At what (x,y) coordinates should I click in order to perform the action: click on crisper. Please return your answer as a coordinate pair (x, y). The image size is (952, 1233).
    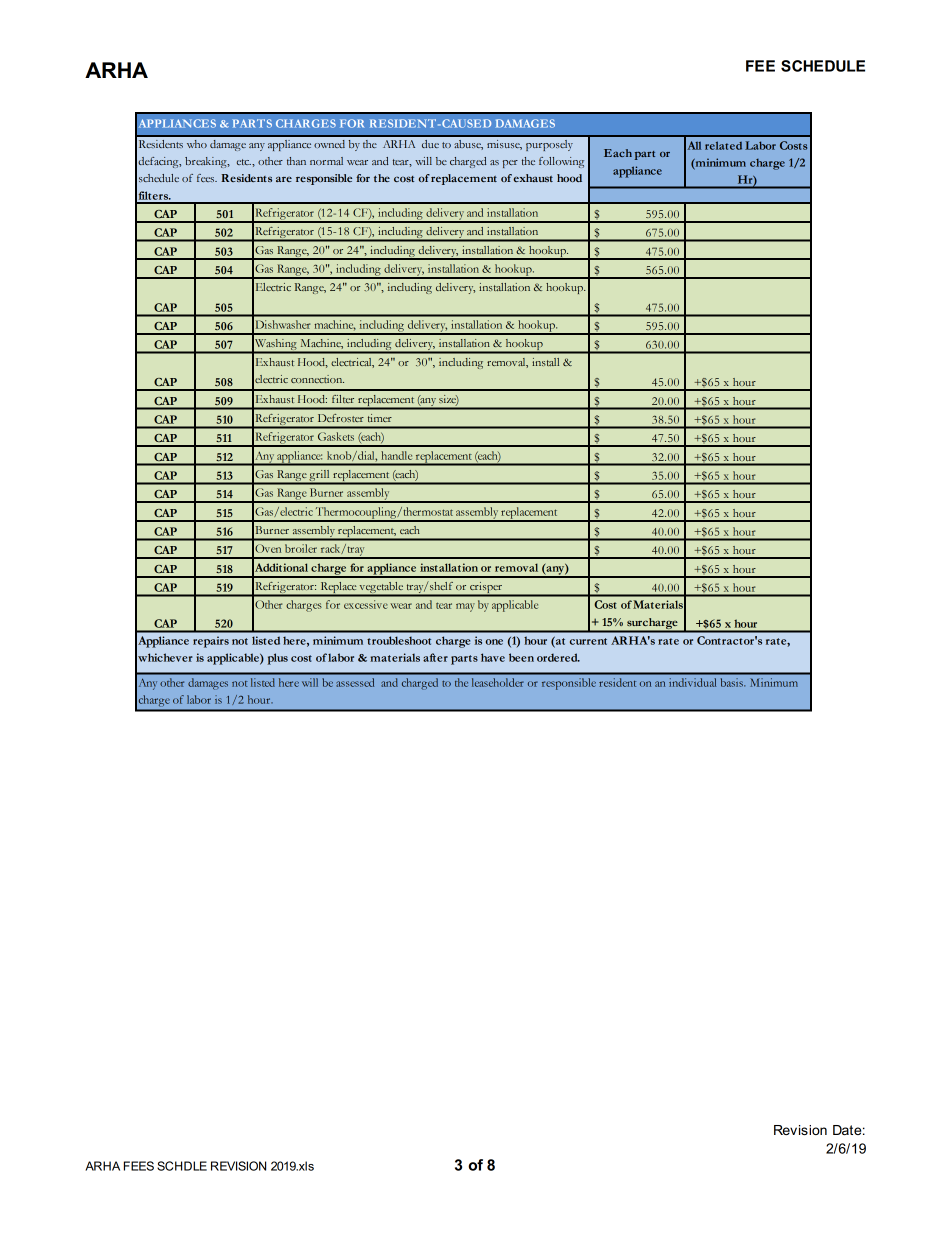
    Looking at the image, I should click on (486, 589).
